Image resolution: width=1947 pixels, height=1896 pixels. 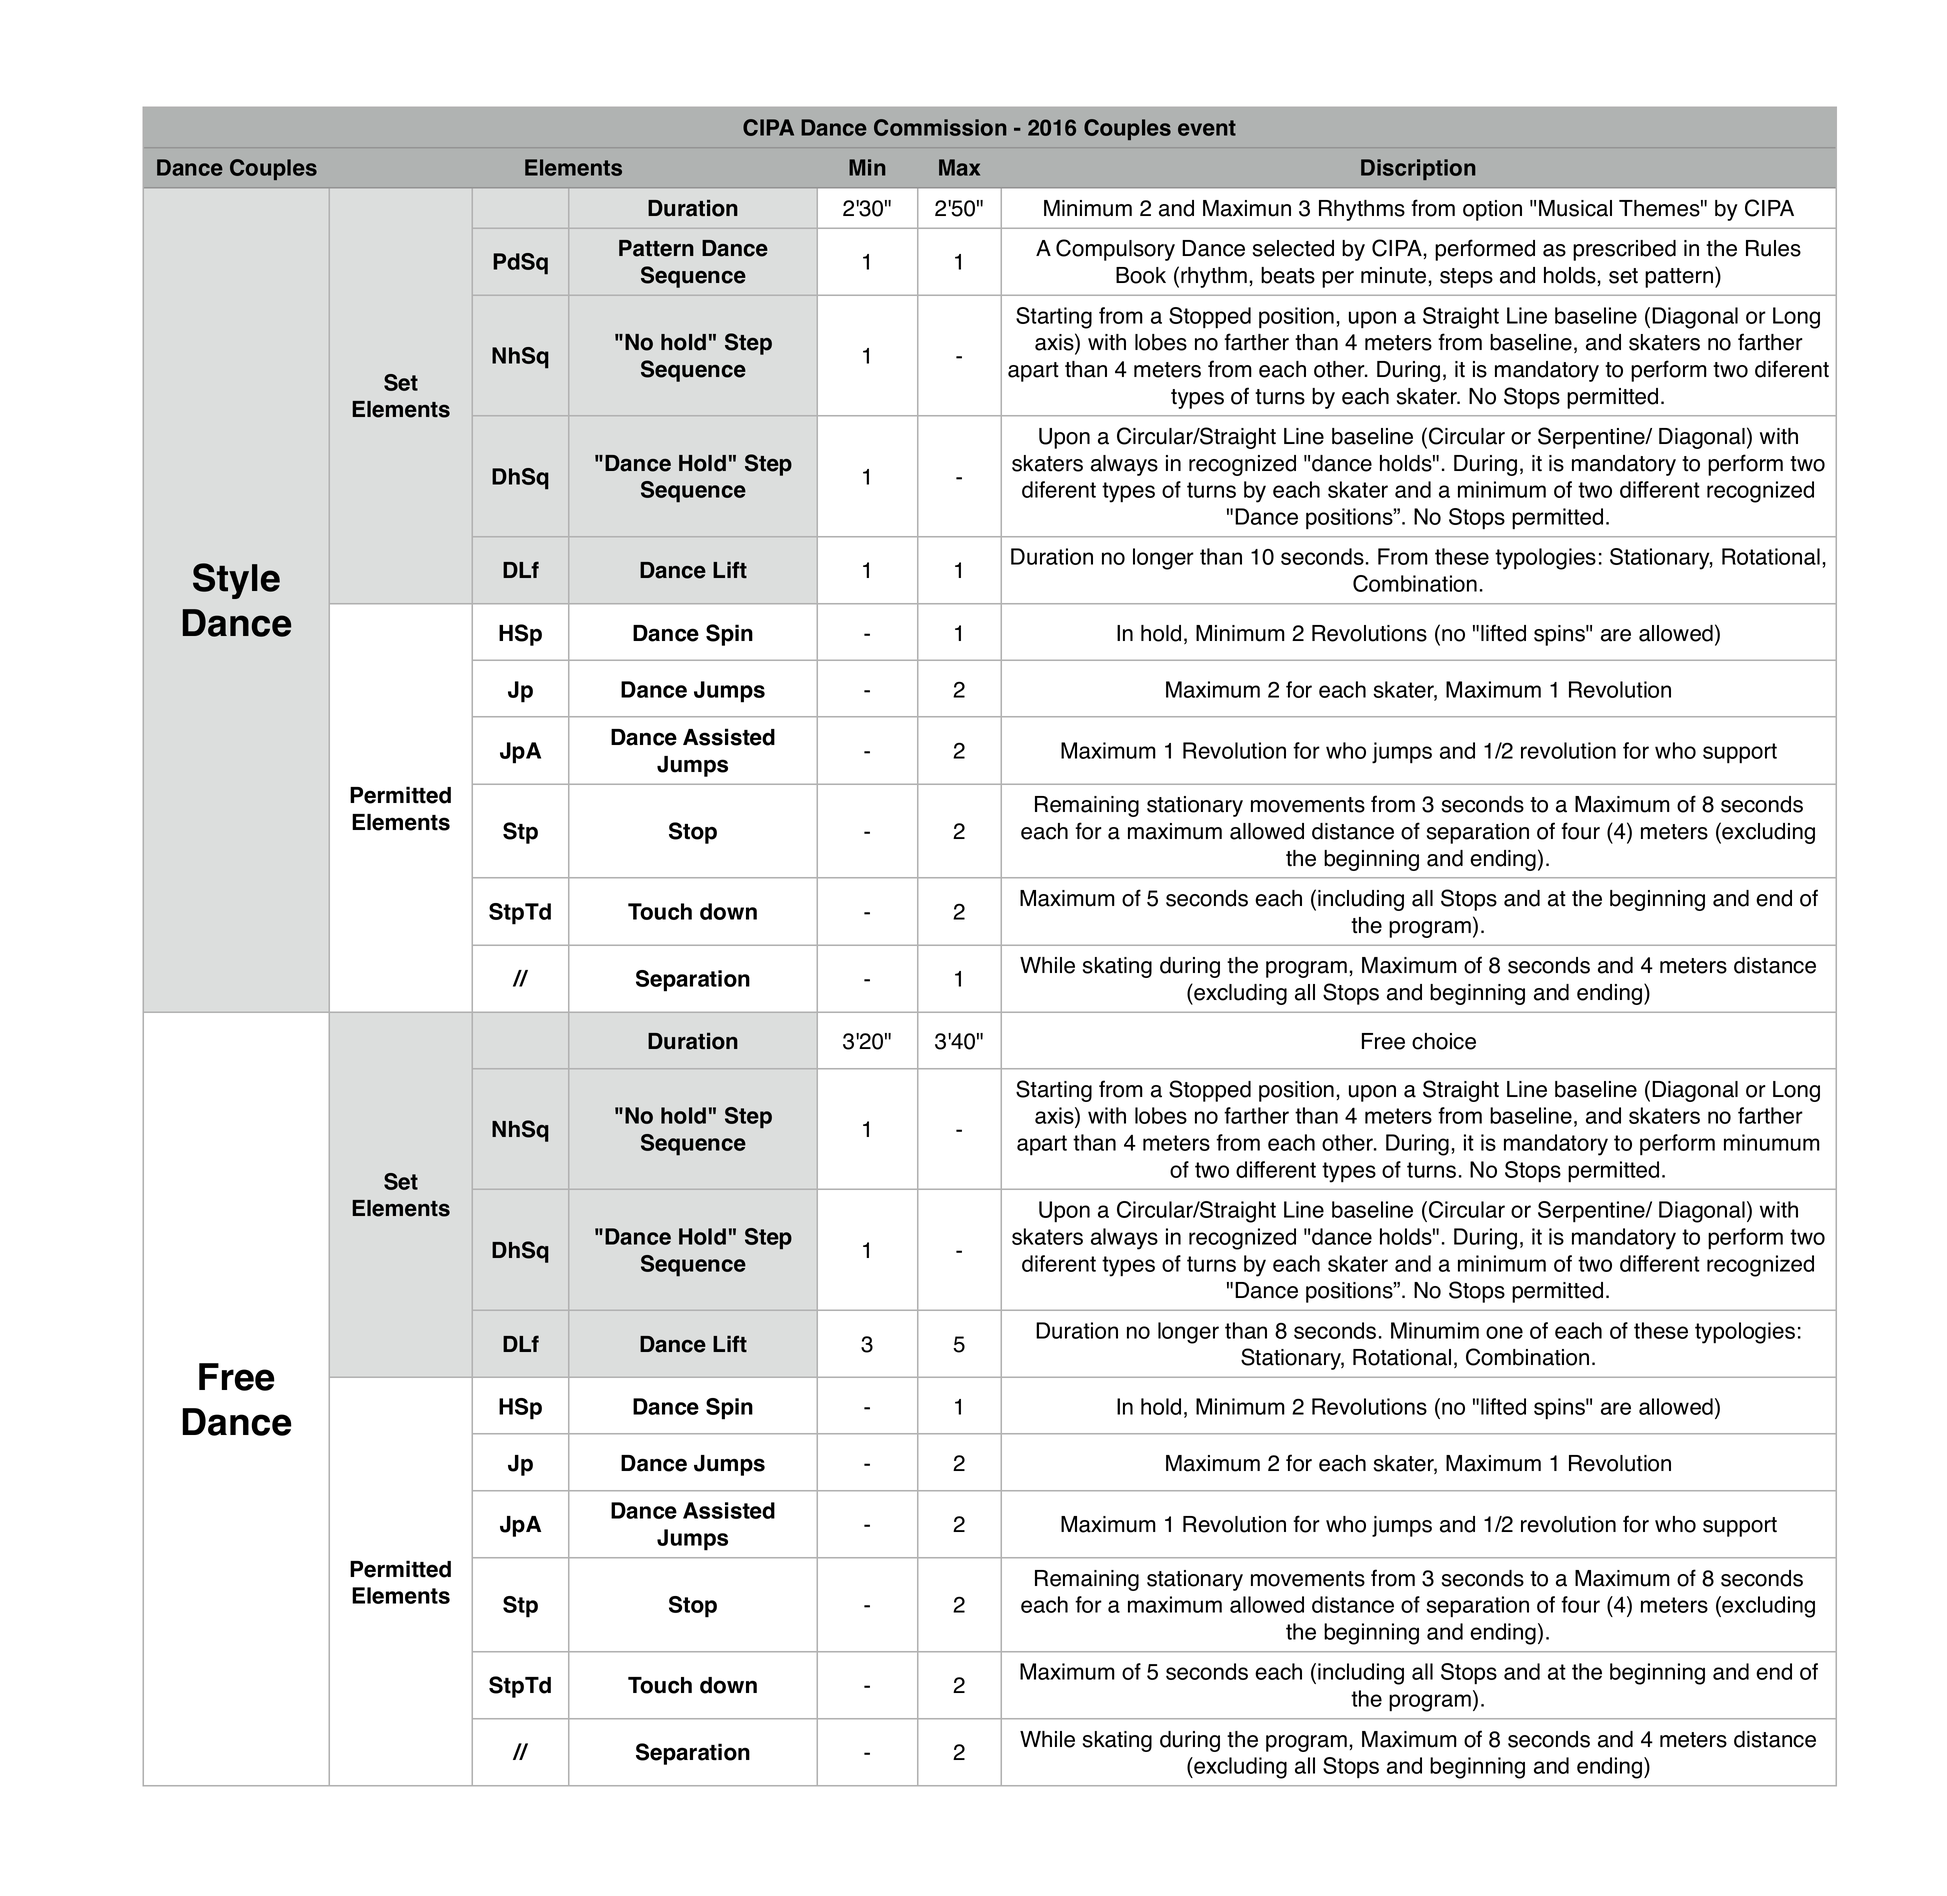 I want to click on event, so click(x=1207, y=128).
